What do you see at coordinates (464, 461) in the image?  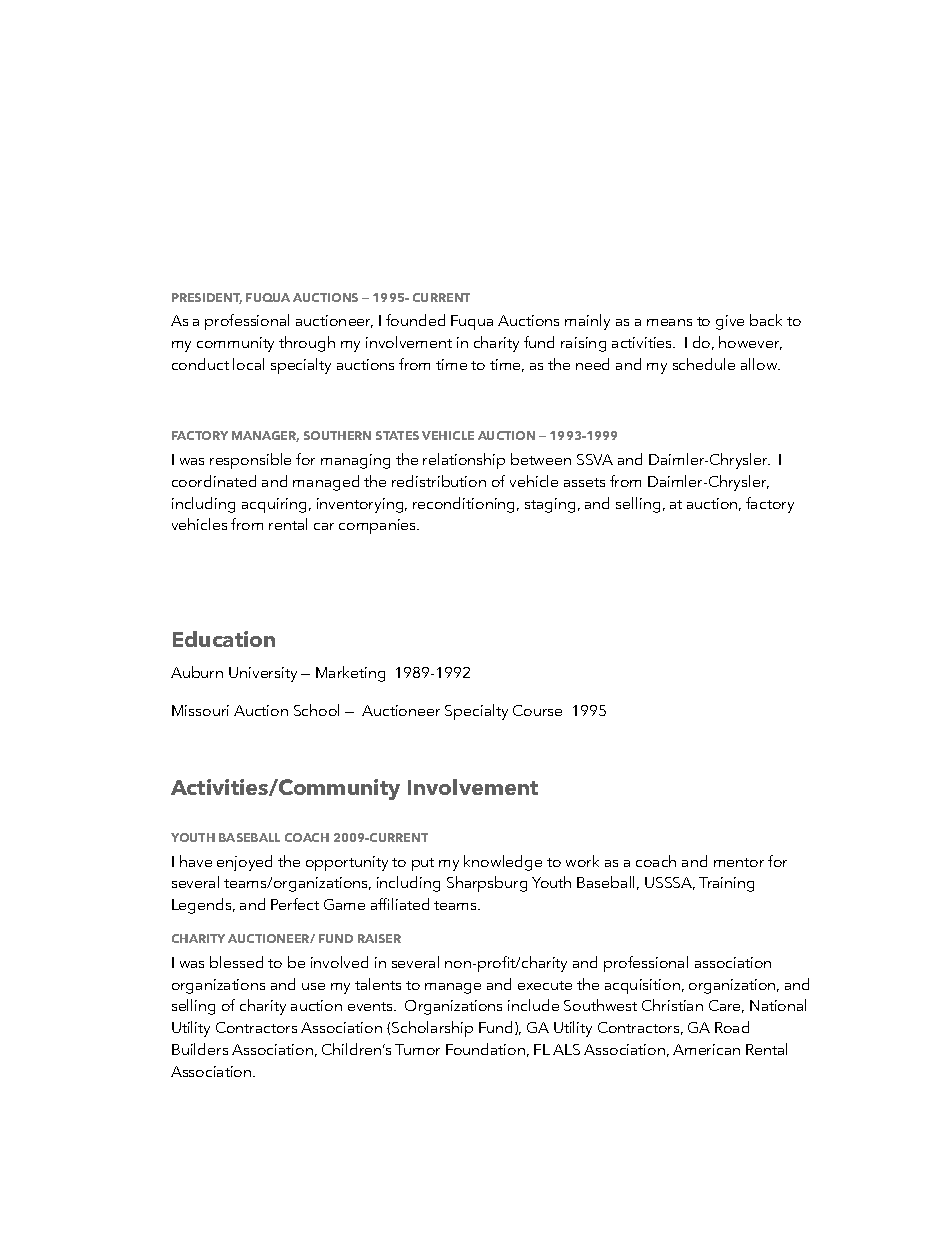 I see `relationship` at bounding box center [464, 461].
